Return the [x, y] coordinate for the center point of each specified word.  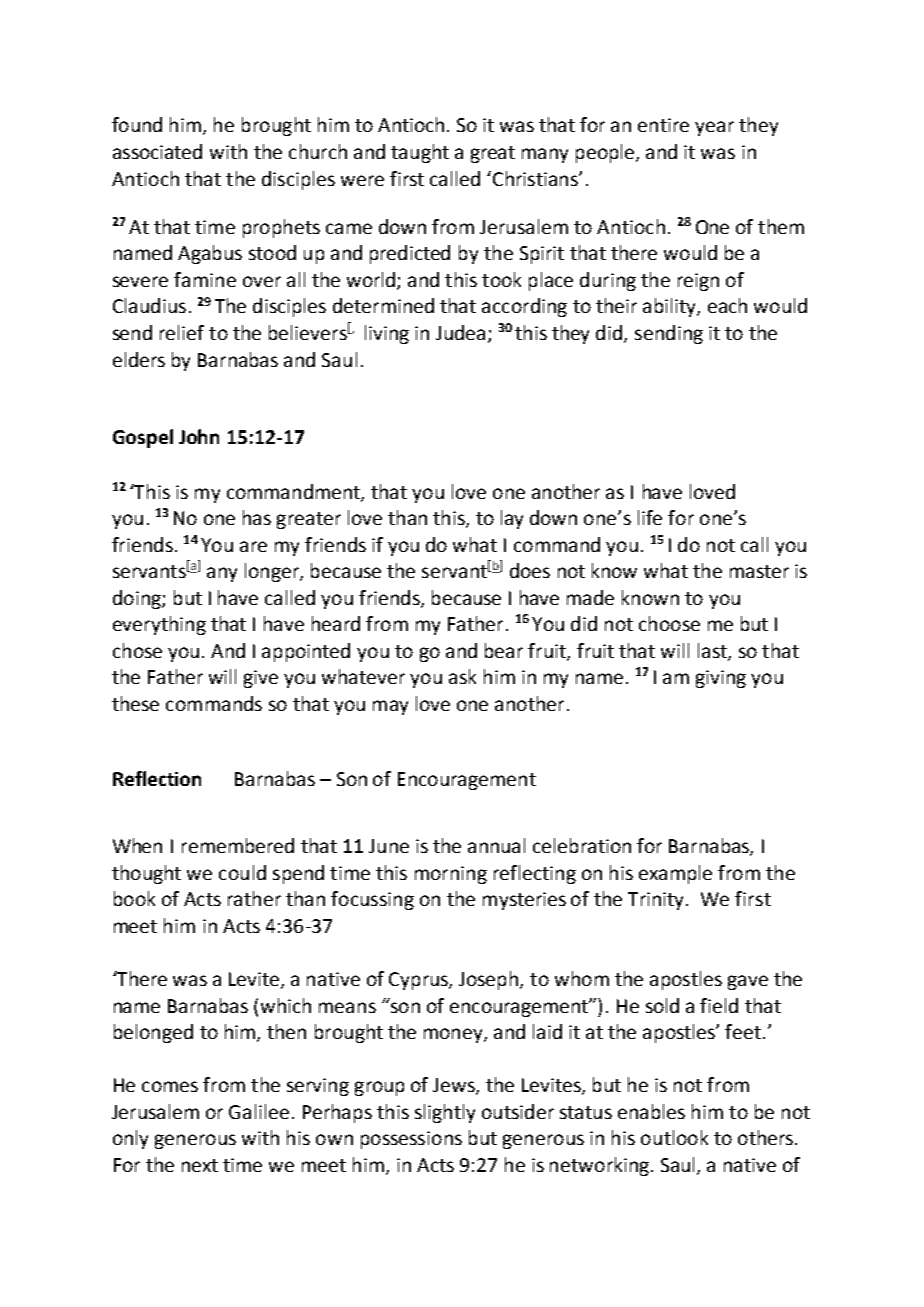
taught [420, 153]
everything [159, 625]
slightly [445, 1113]
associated [157, 151]
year [714, 128]
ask [462, 676]
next [200, 1165]
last [713, 651]
